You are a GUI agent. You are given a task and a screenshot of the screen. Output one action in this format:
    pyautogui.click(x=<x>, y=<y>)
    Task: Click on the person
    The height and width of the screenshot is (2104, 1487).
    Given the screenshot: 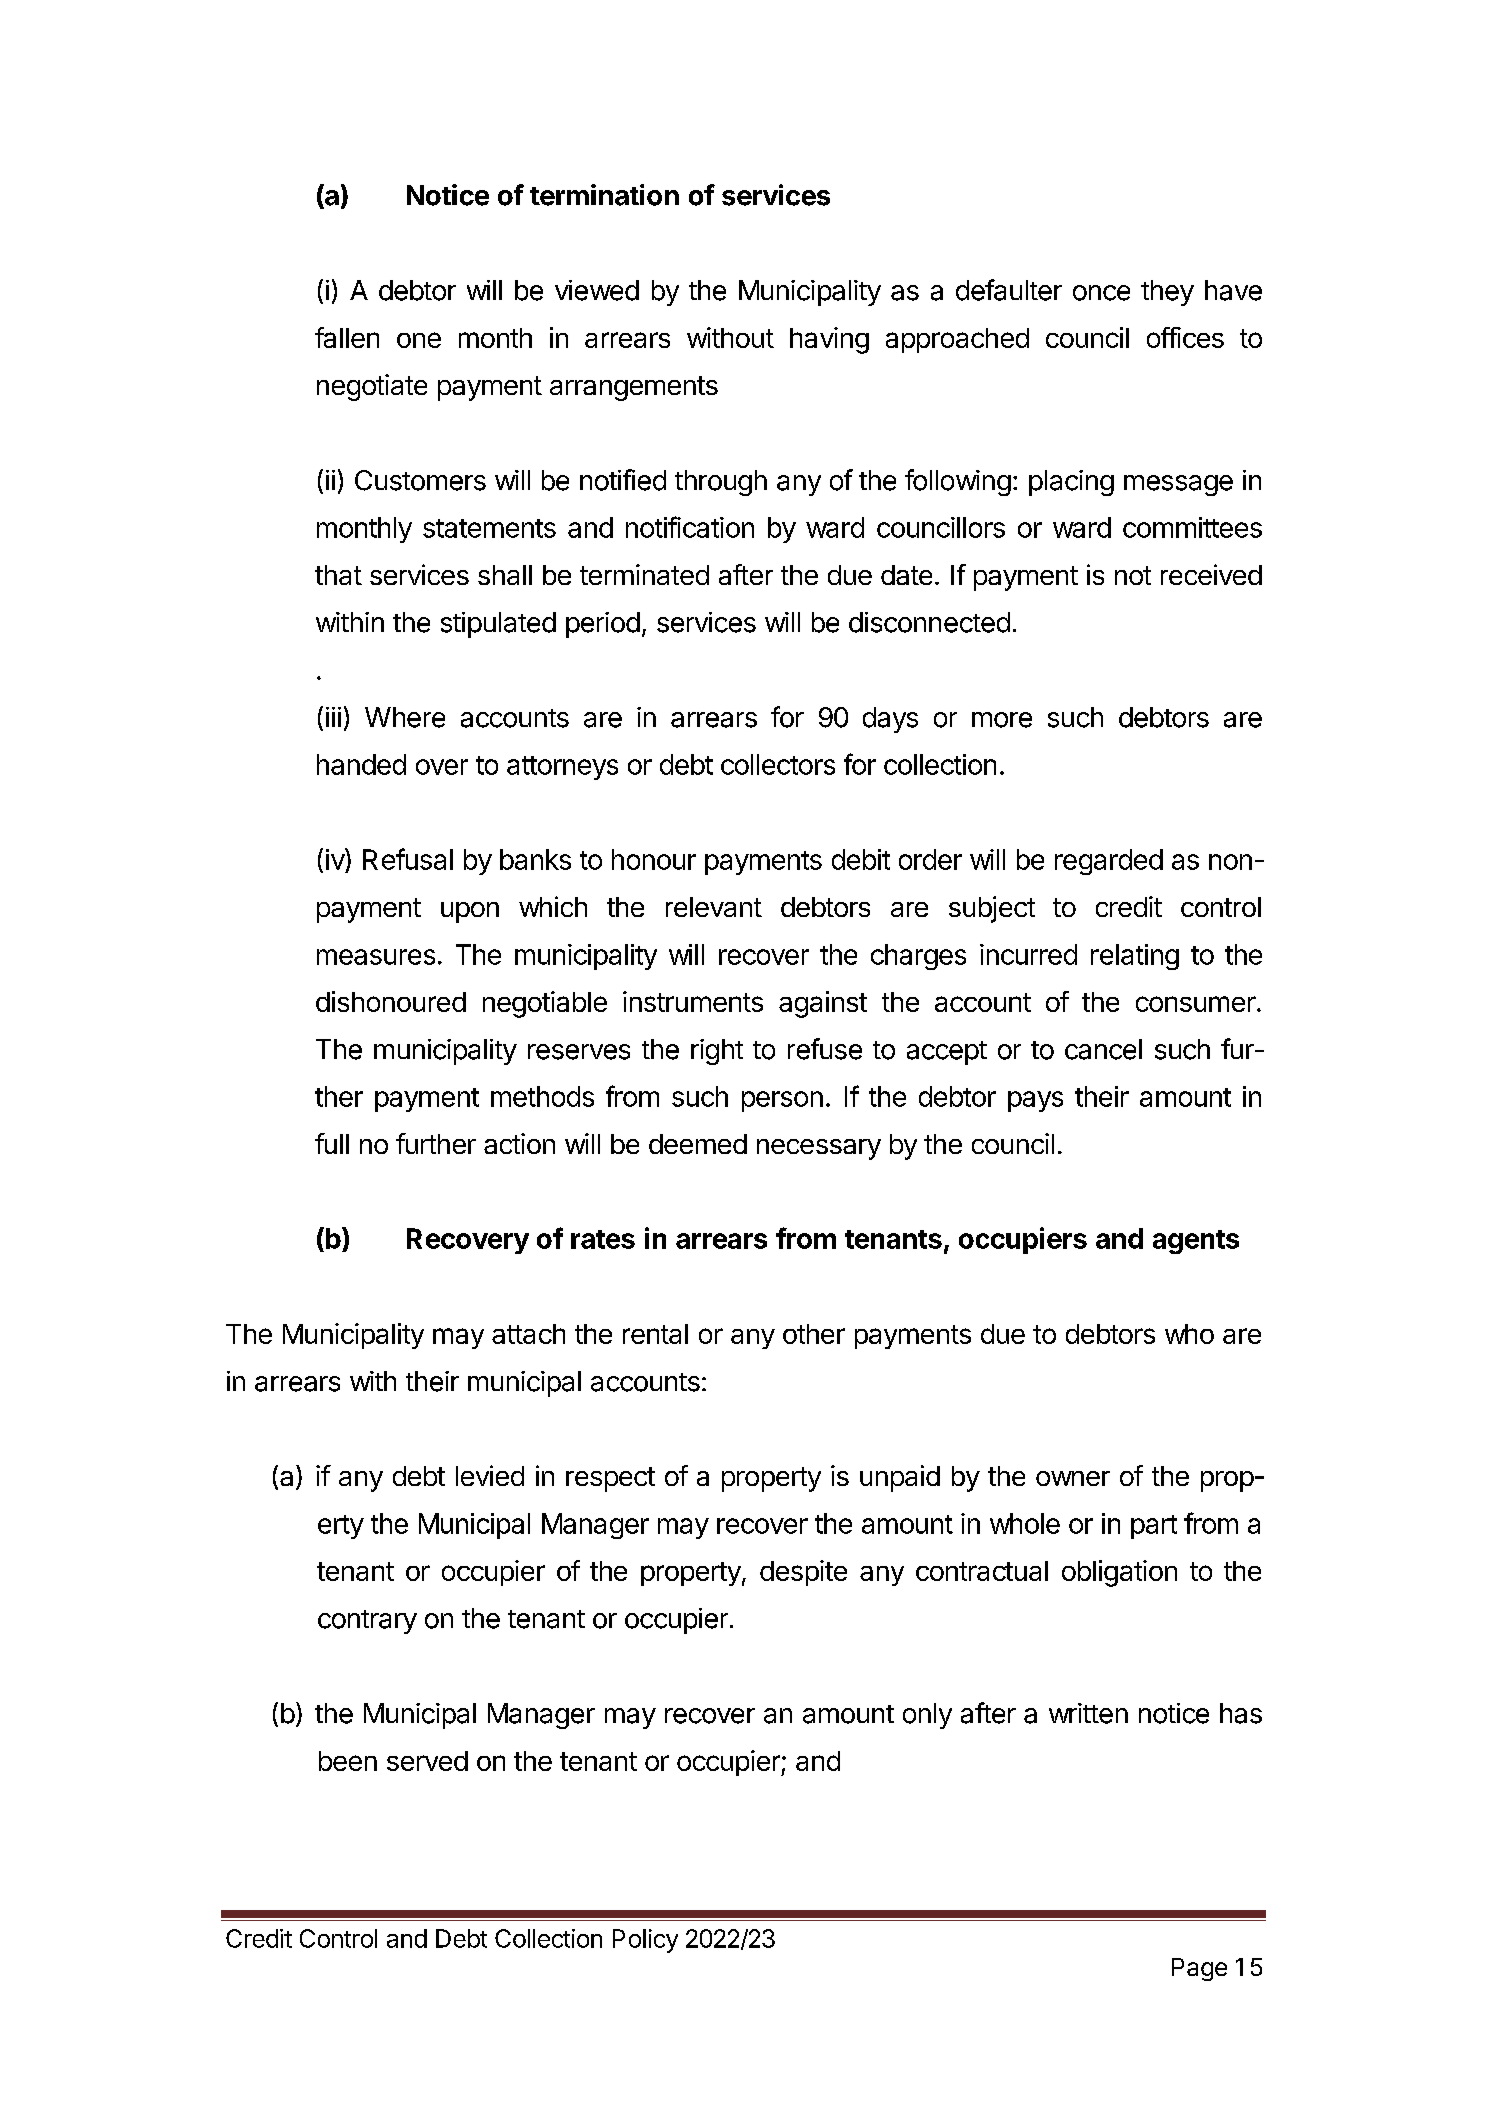 What is the action you would take?
    pyautogui.click(x=782, y=1101)
